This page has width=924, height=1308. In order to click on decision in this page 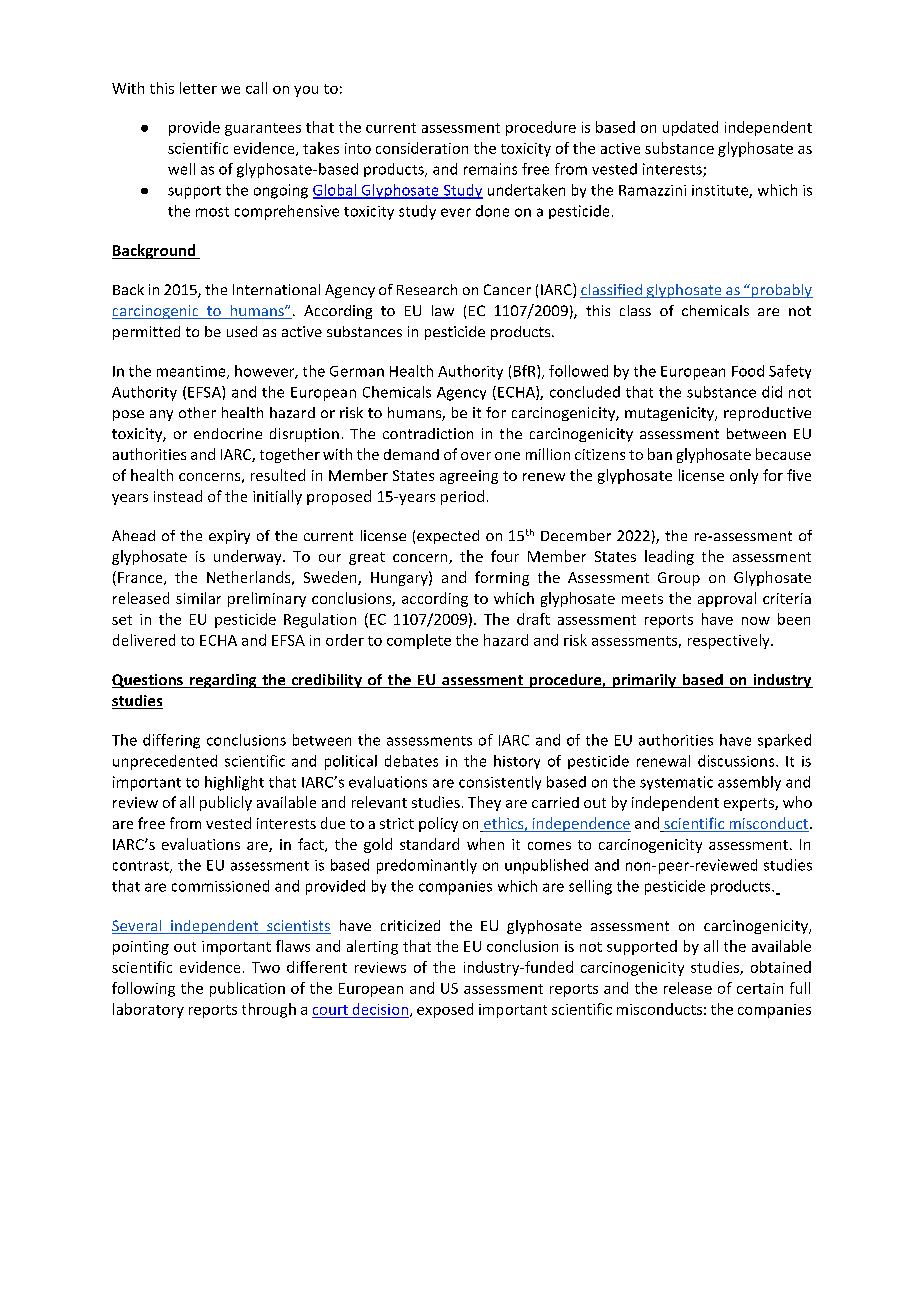, I will do `click(380, 1009)`.
